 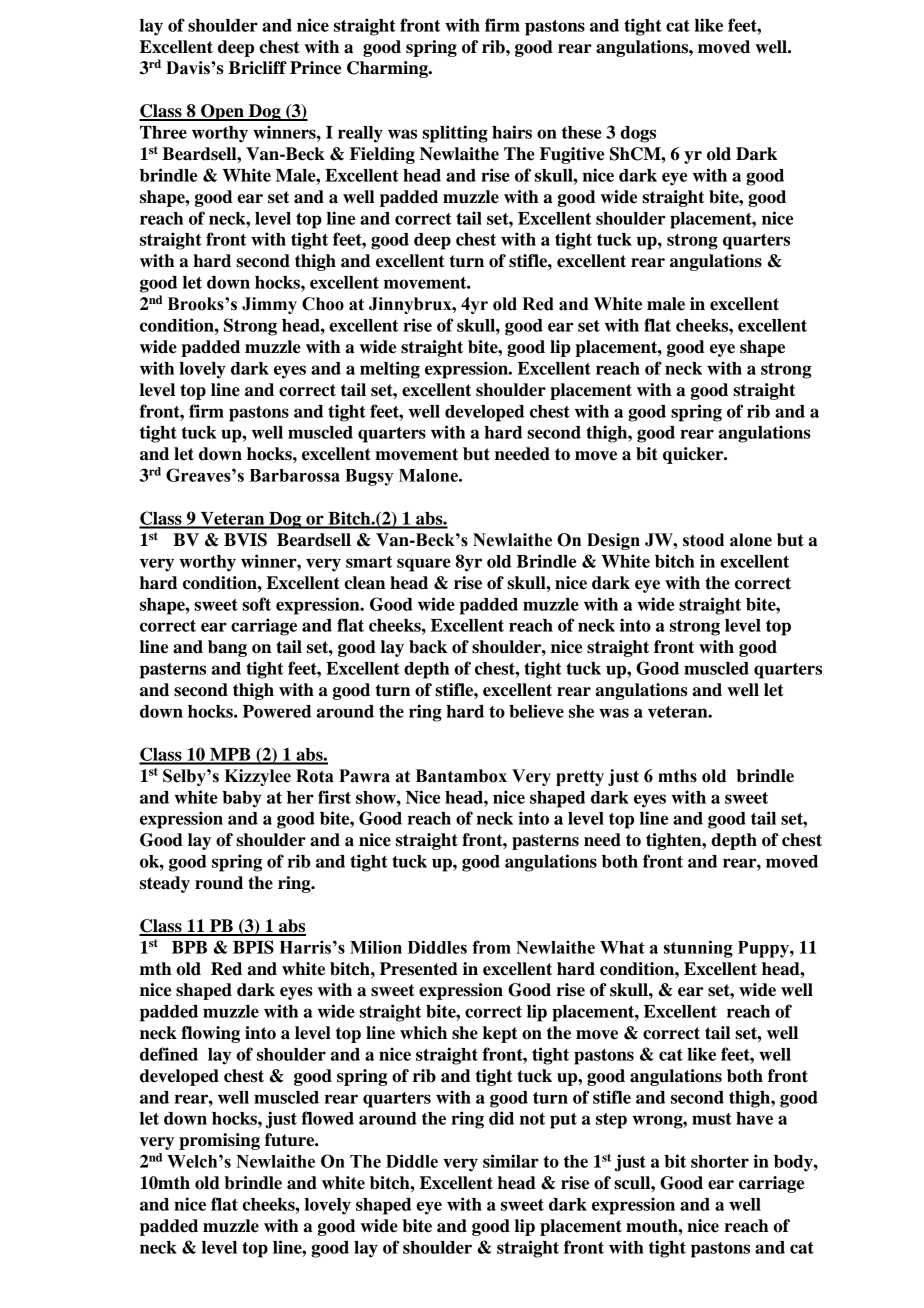 I want to click on from, so click(x=491, y=947).
